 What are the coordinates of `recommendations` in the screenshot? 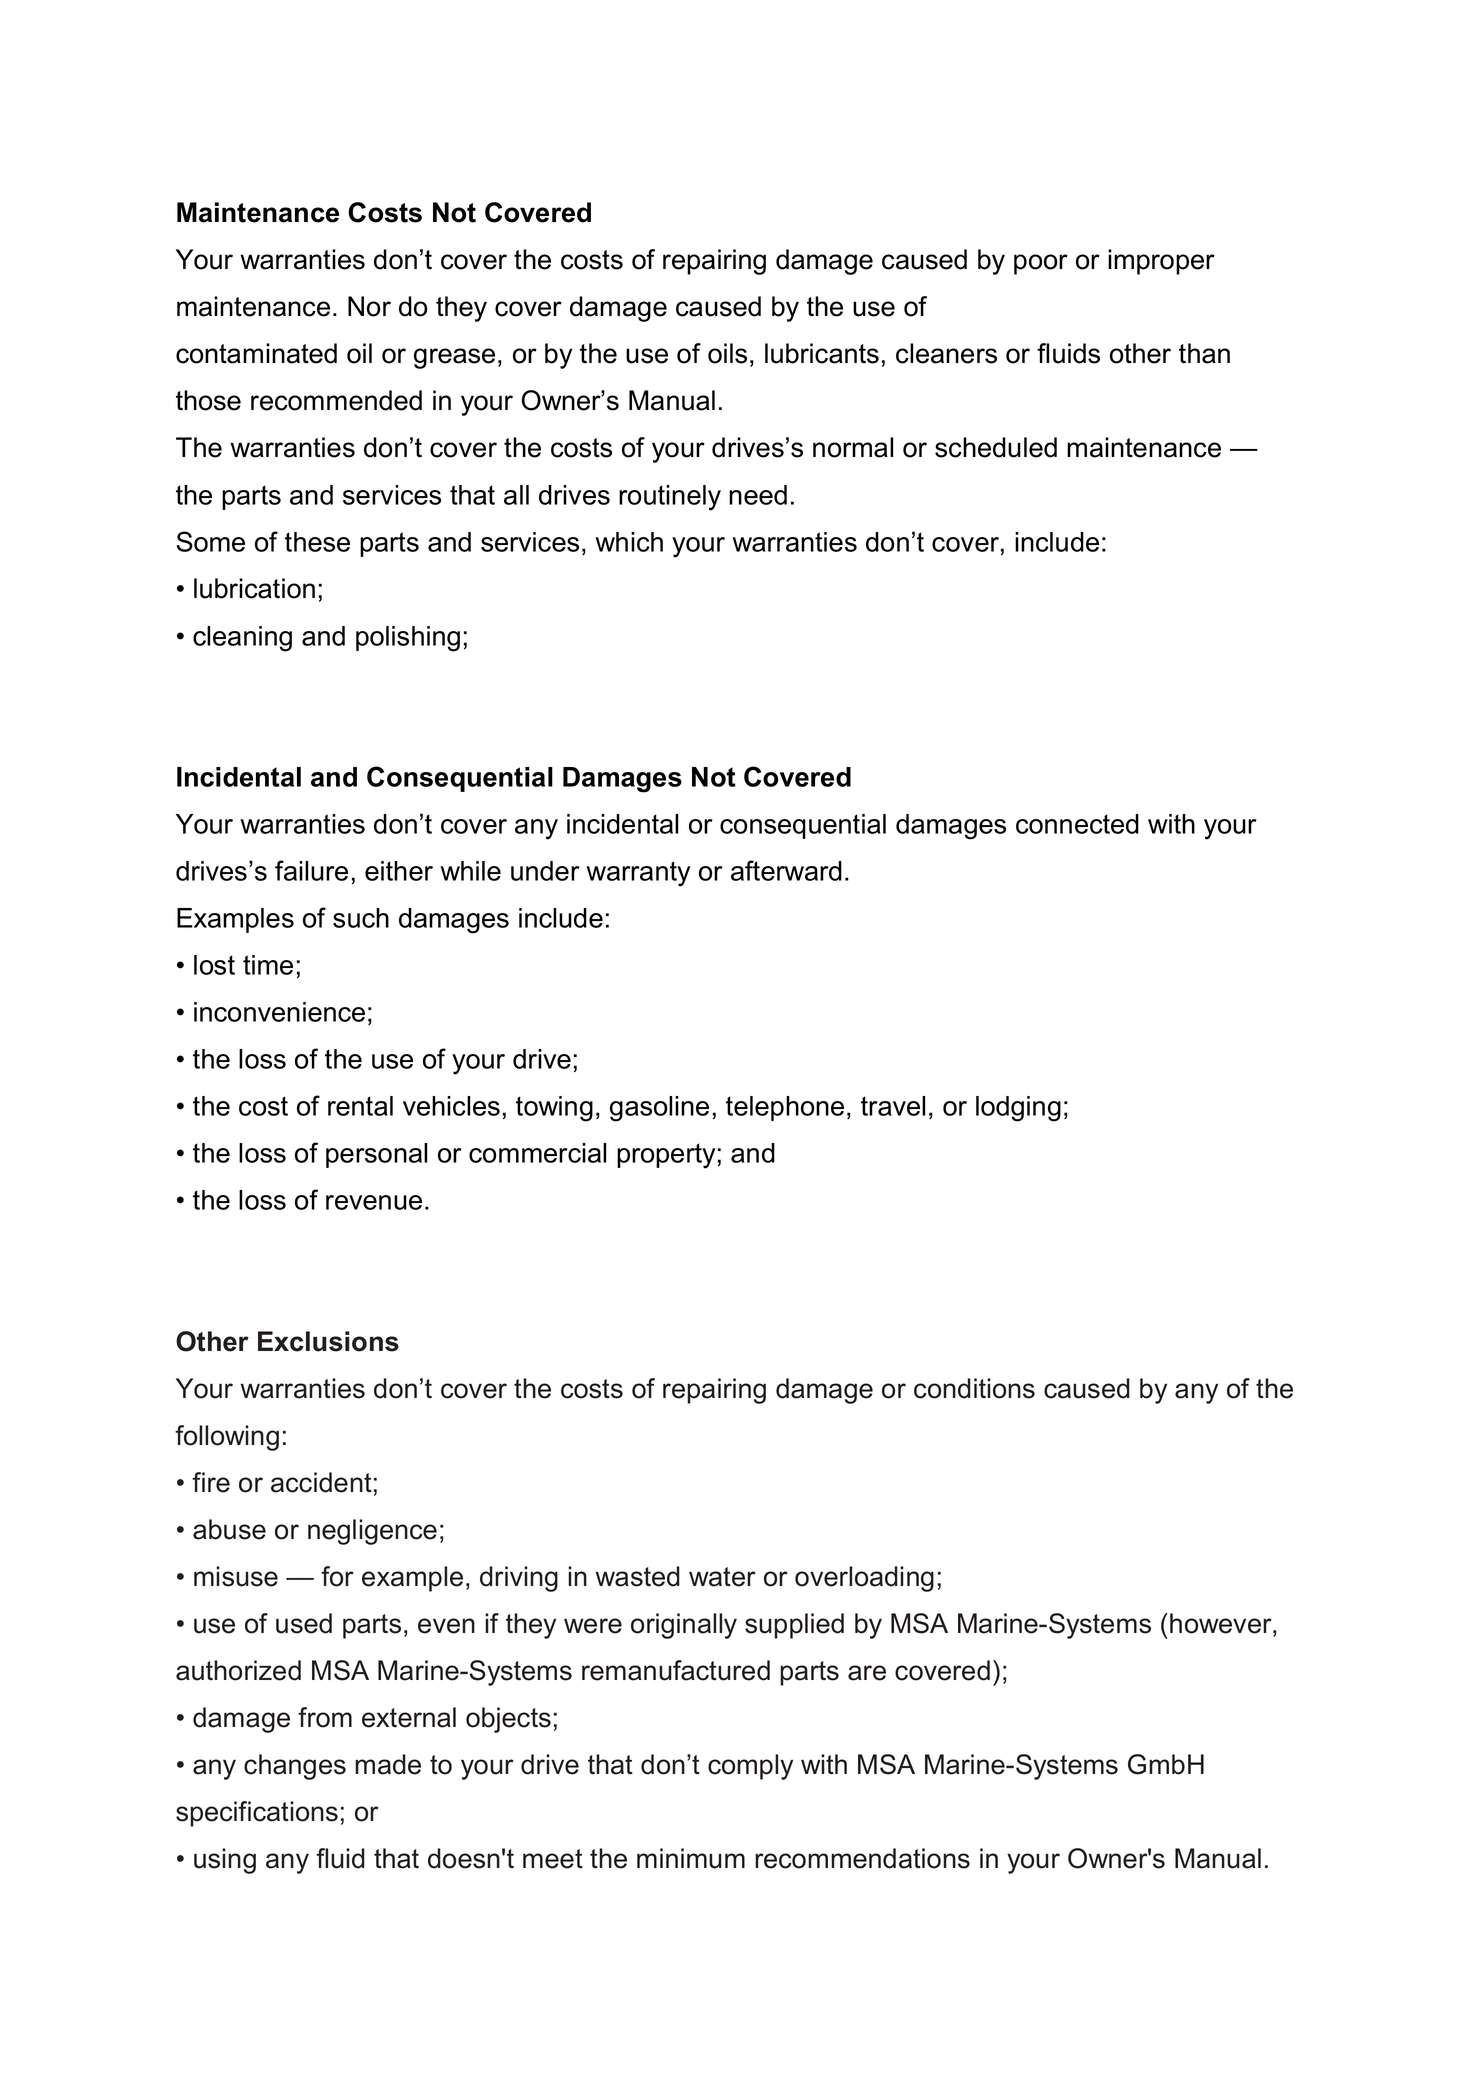 It's located at (862, 1858).
